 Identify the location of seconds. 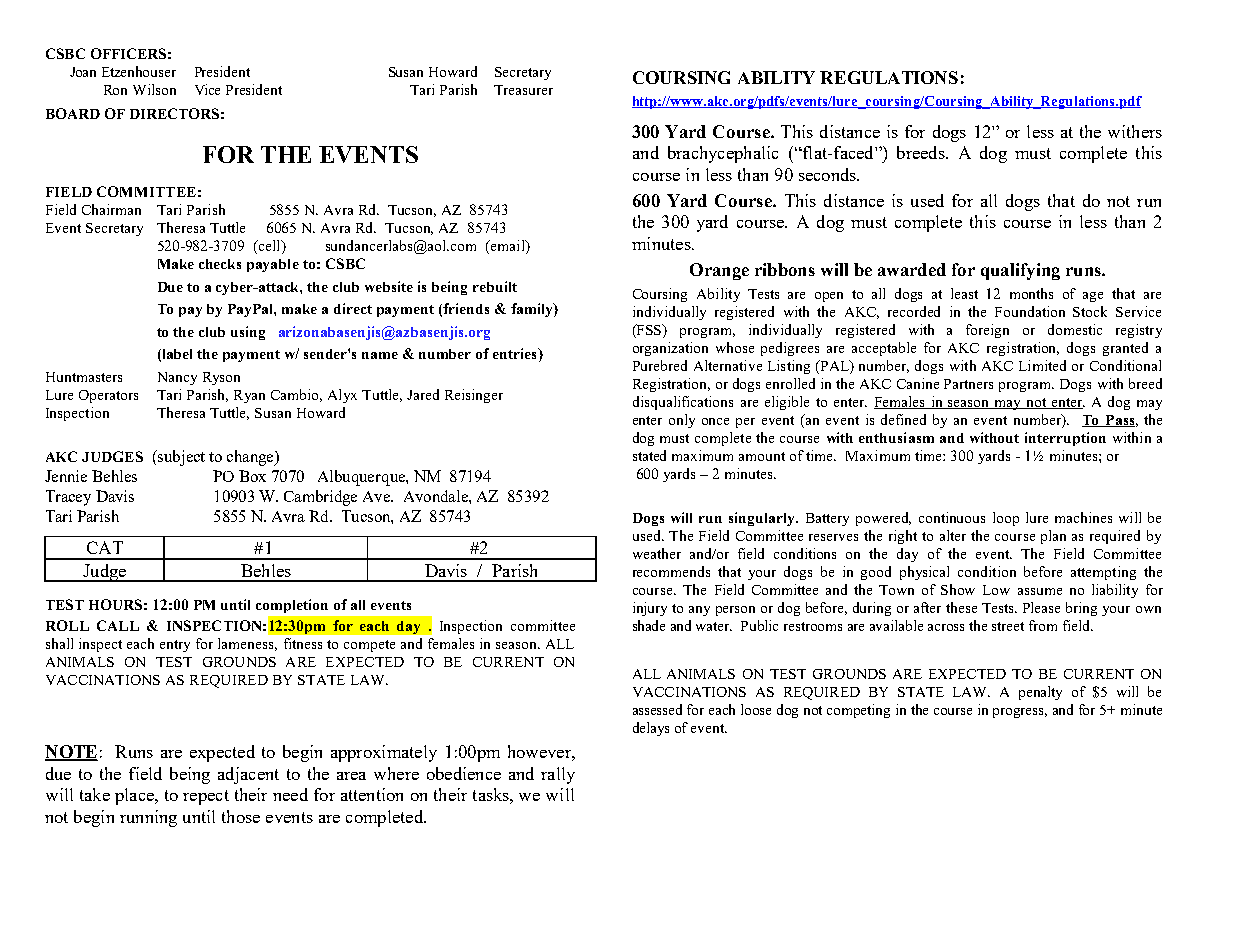
(828, 174).
